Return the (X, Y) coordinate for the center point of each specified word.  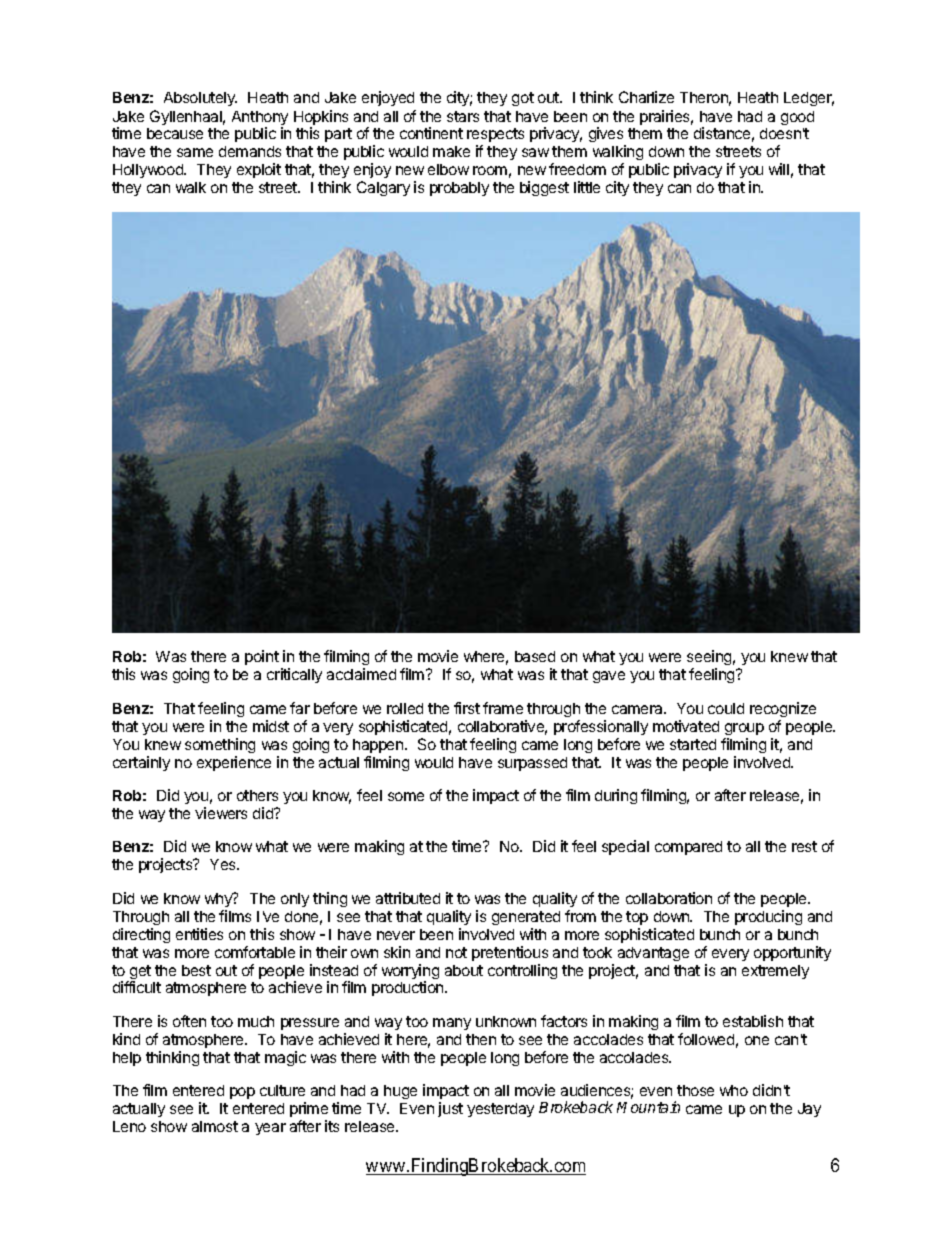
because (175, 133)
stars (463, 116)
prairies (666, 117)
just (450, 1109)
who (734, 1090)
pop (242, 1093)
